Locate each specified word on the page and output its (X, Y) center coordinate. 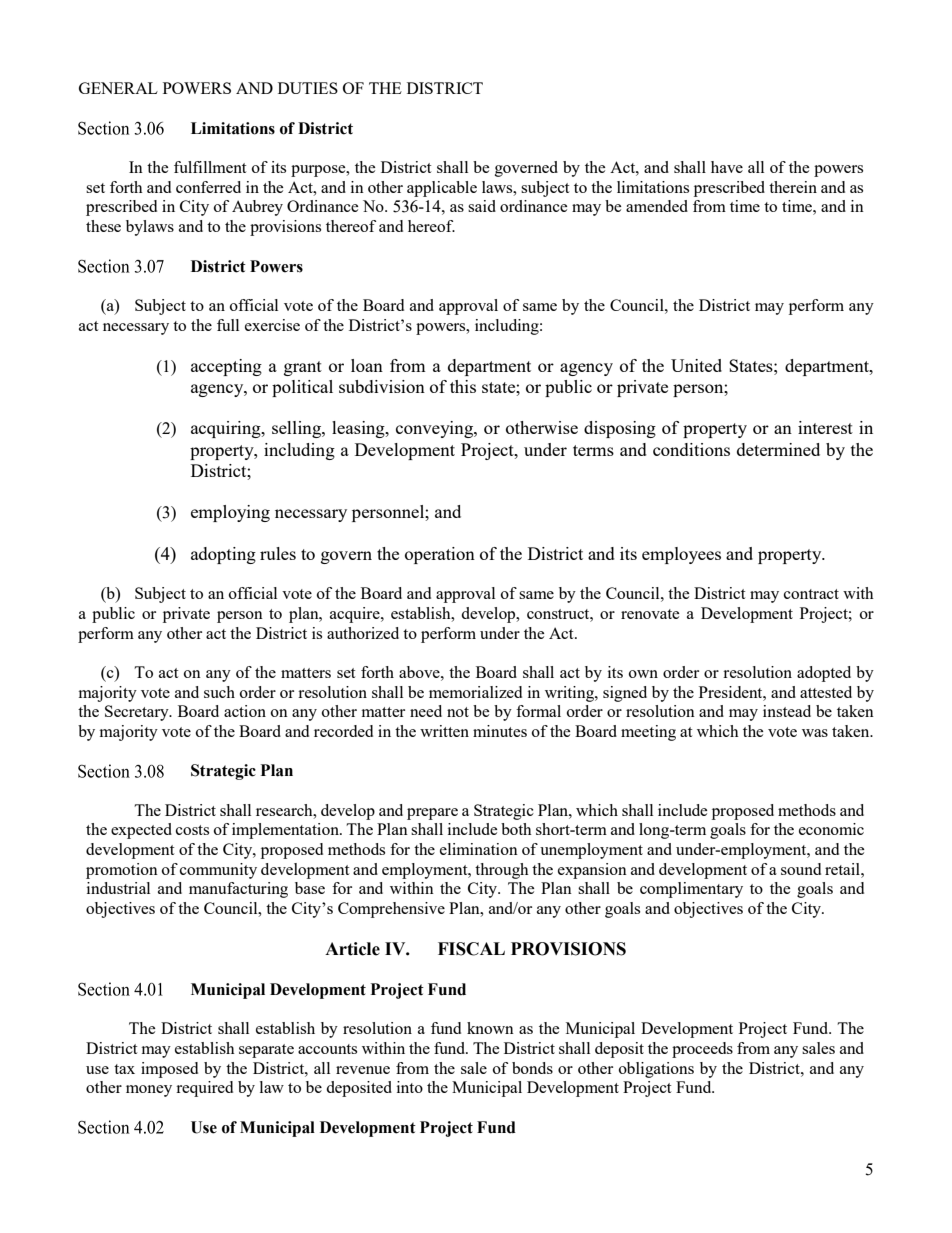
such (219, 692)
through (502, 871)
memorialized (475, 692)
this (463, 386)
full (228, 325)
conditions (691, 449)
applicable (442, 189)
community (218, 871)
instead (787, 711)
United (696, 365)
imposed (169, 1070)
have (727, 167)
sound (801, 869)
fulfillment (210, 167)
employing (230, 513)
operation (440, 555)
